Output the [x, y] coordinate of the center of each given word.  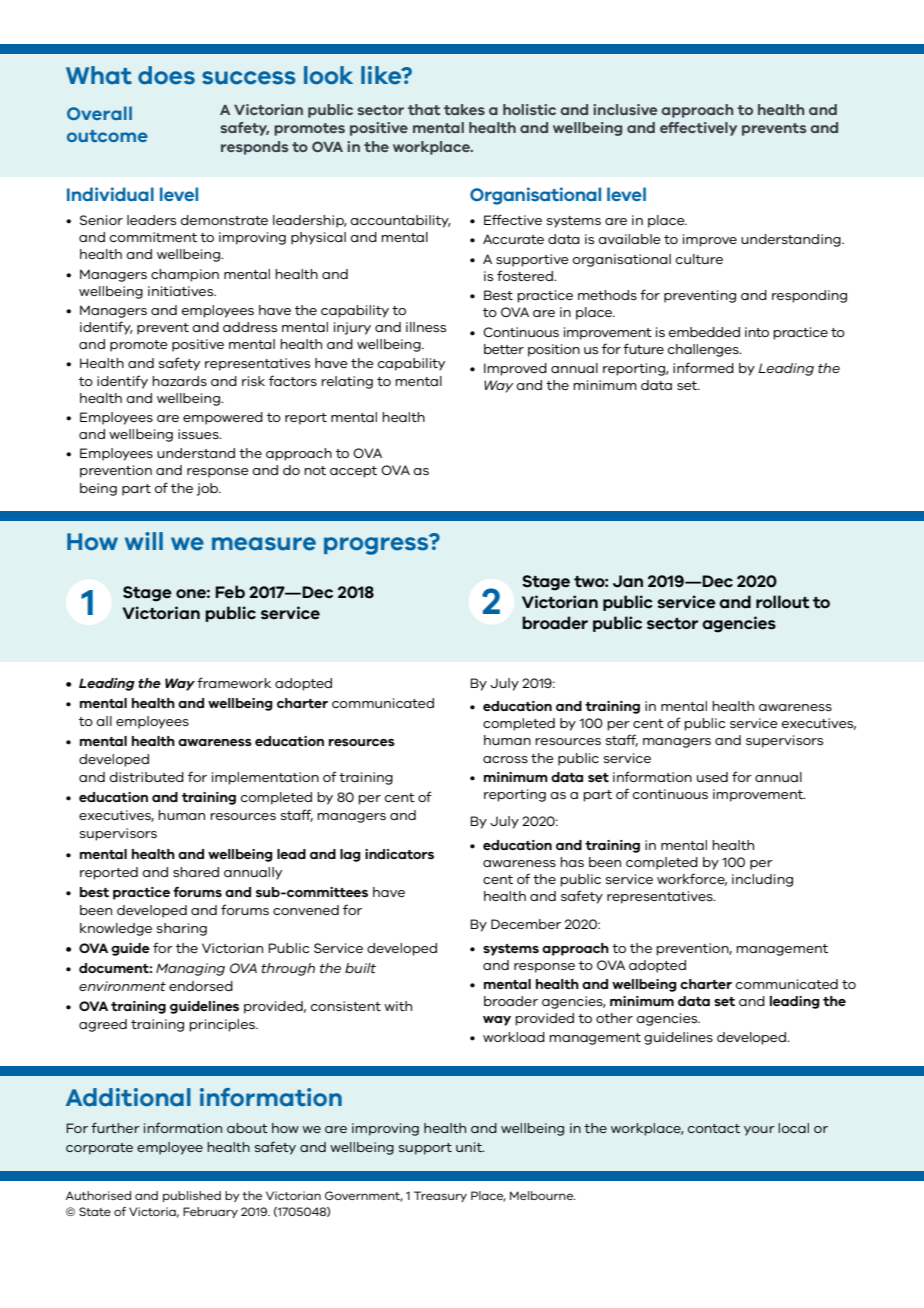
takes [464, 109]
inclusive [625, 109]
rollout [783, 602]
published [192, 1196]
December [526, 924]
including [762, 880]
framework [234, 682]
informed [703, 367]
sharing [182, 929]
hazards [179, 381]
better [504, 349]
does [166, 75]
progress [377, 545]
